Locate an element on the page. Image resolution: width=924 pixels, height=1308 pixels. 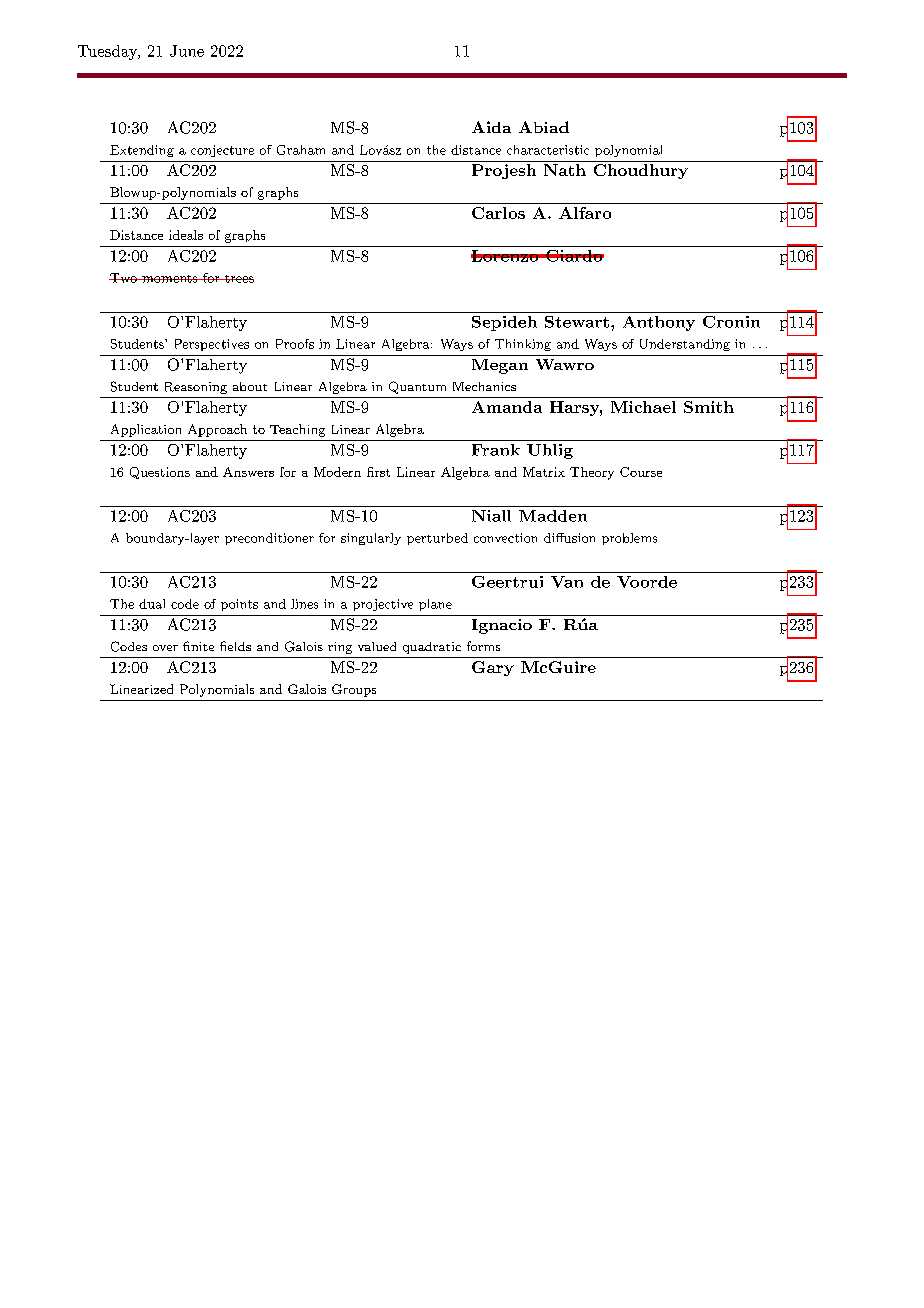
June is located at coordinates (187, 51).
